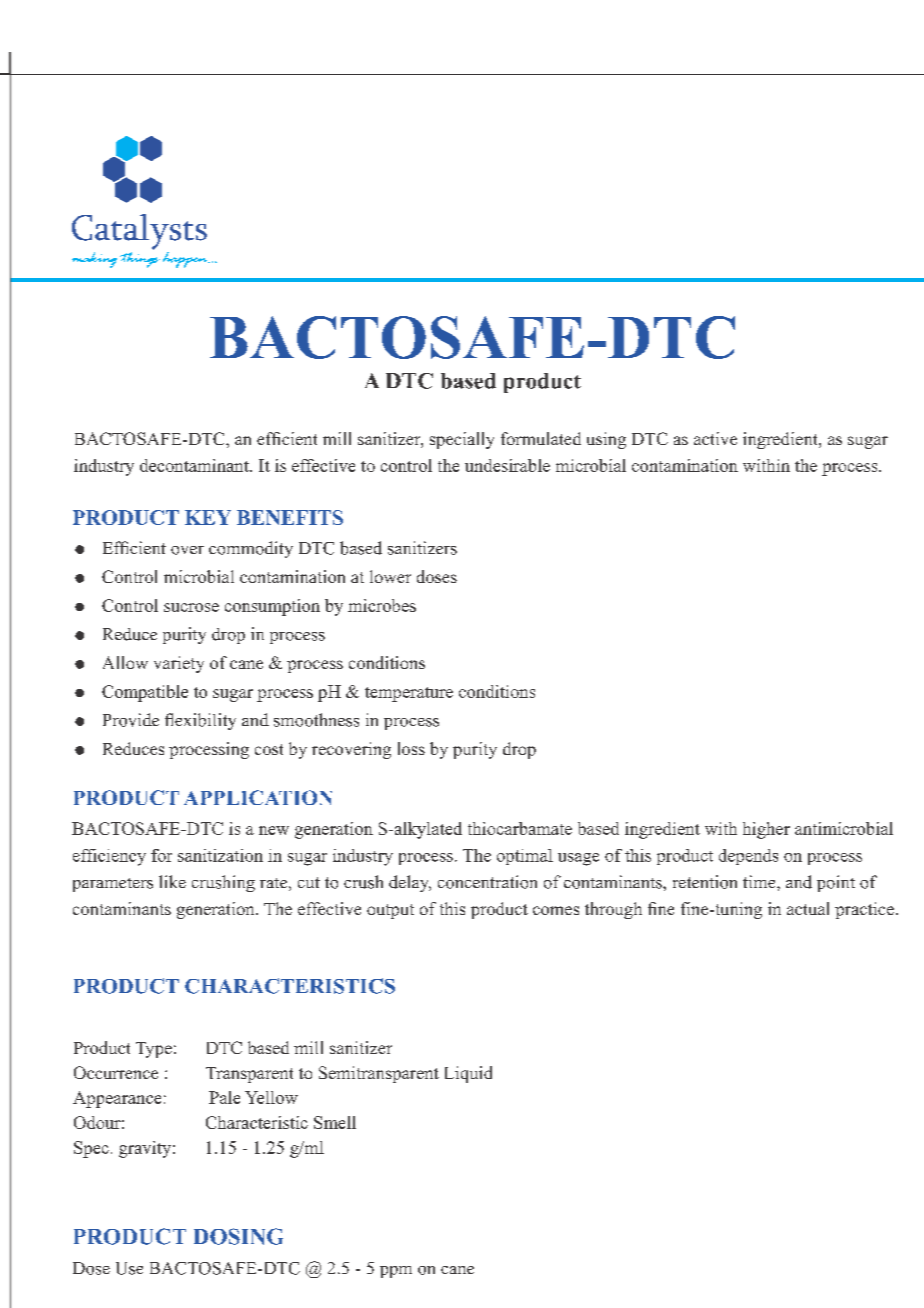  I want to click on sanitization, so click(220, 855).
